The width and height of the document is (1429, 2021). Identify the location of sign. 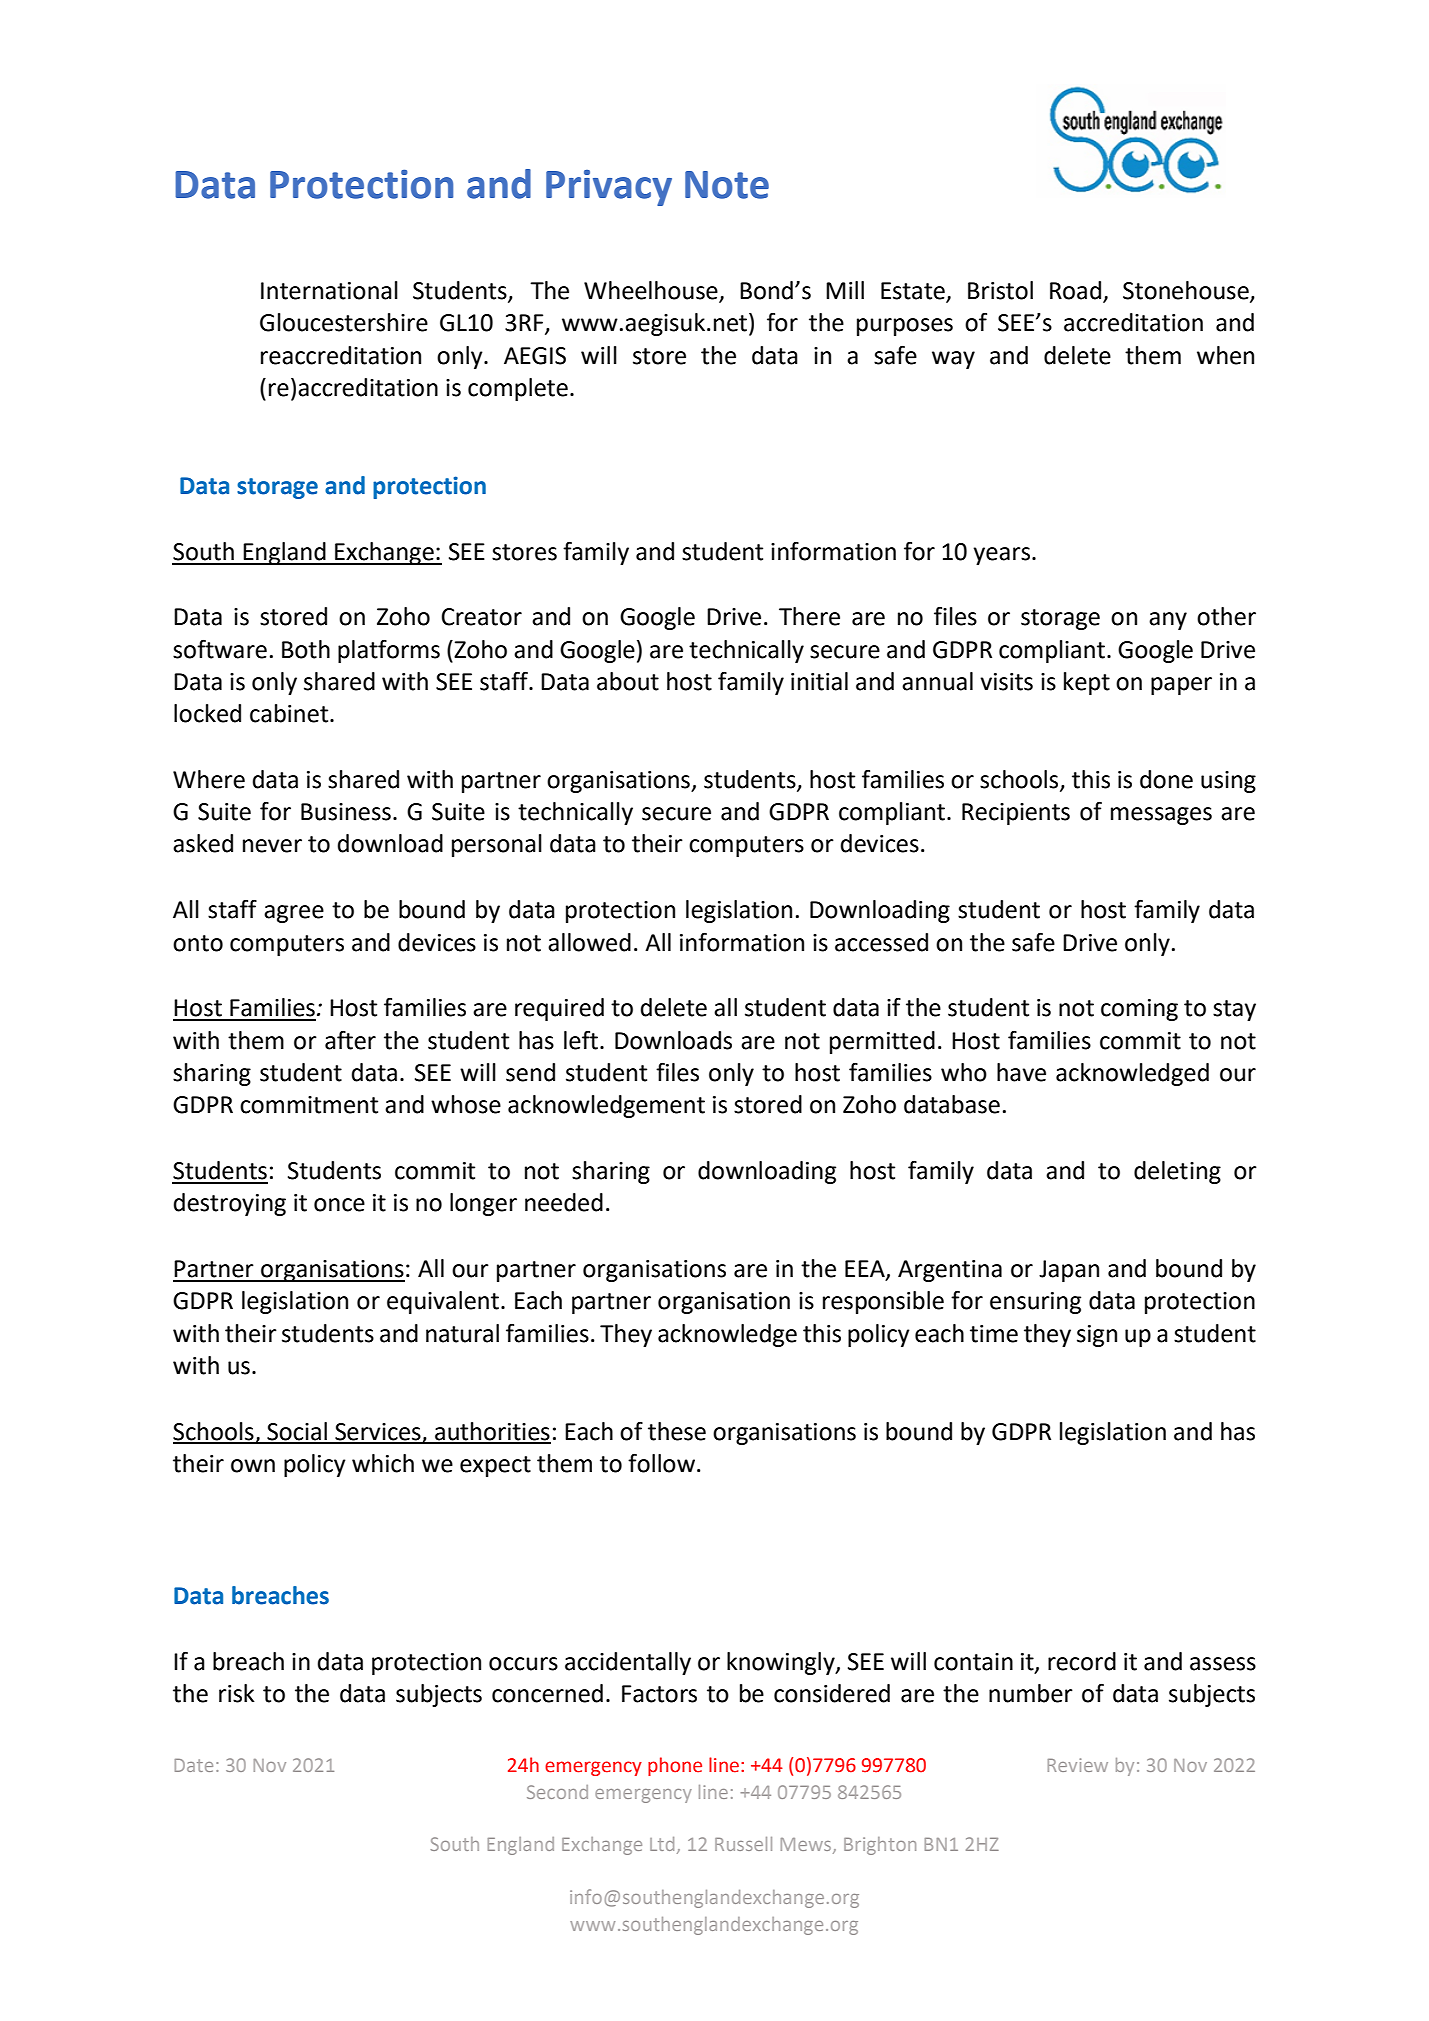
(1097, 1336).
